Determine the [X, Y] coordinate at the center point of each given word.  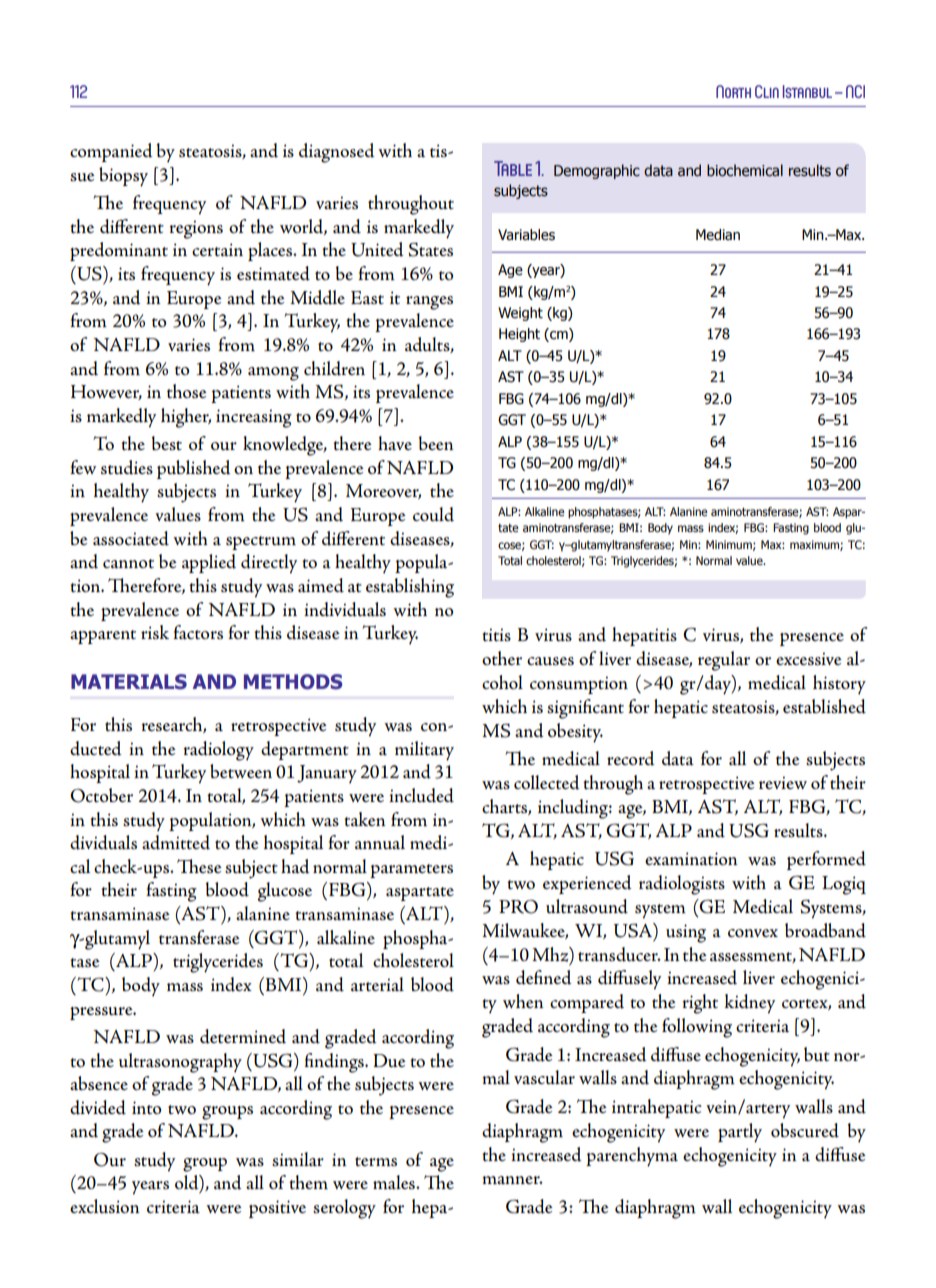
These [199, 866]
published [194, 469]
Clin [767, 91]
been [436, 443]
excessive [809, 658]
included [421, 795]
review [783, 782]
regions [196, 229]
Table [513, 168]
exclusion [105, 1206]
